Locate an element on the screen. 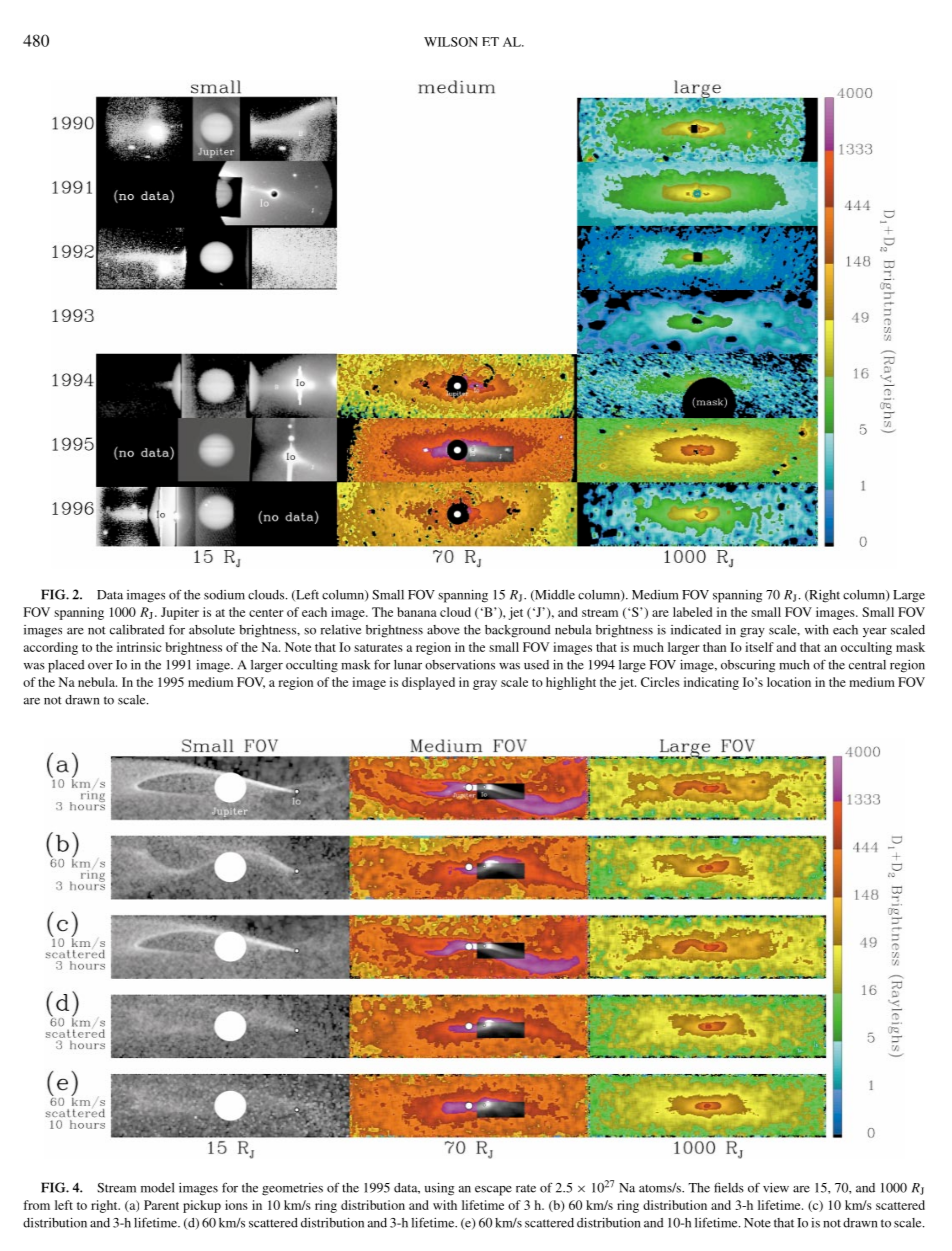  Middle is located at coordinates (554, 595).
